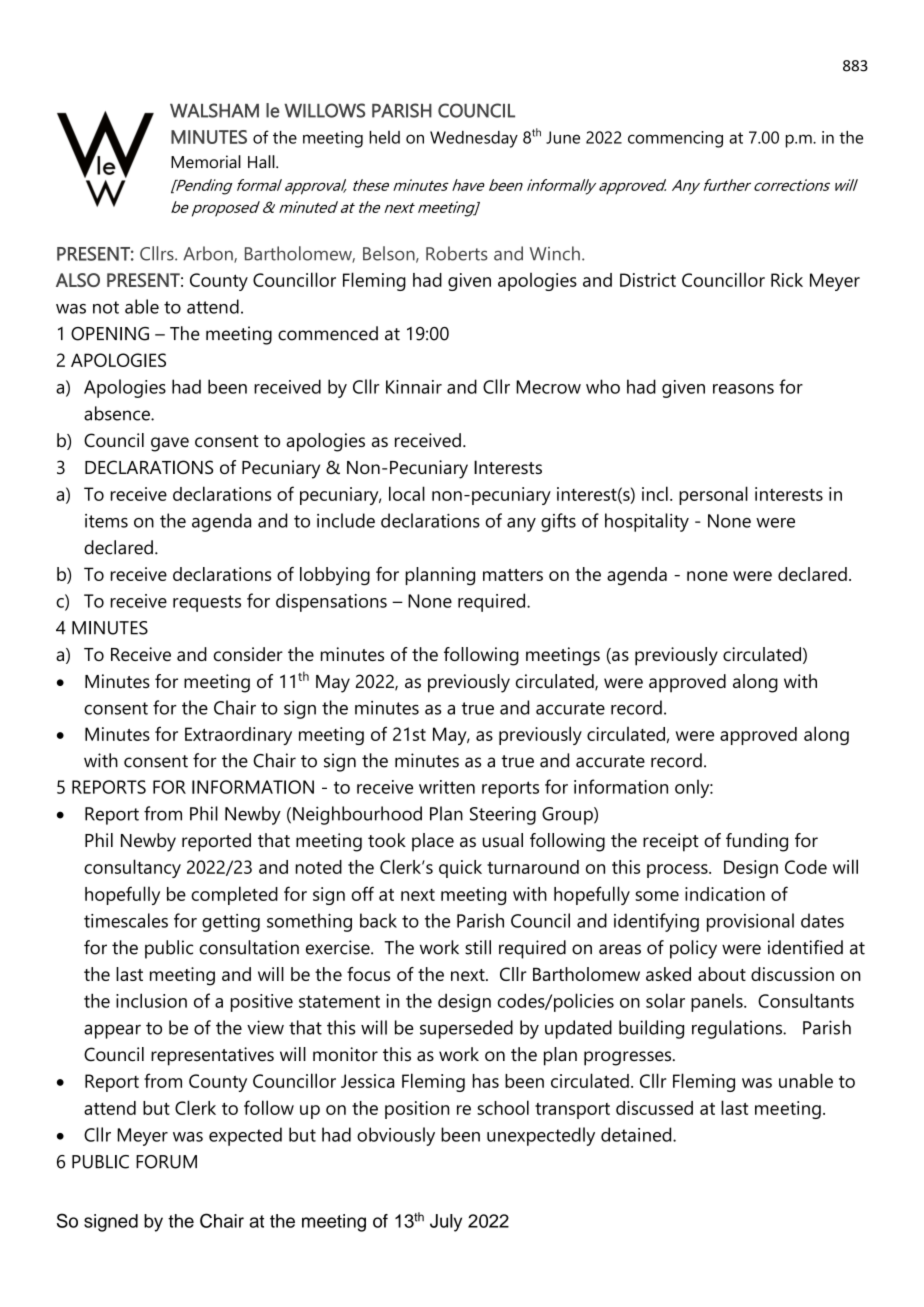 The image size is (924, 1307). Describe the element at coordinates (447, 787) in the page. I see `written` at that location.
